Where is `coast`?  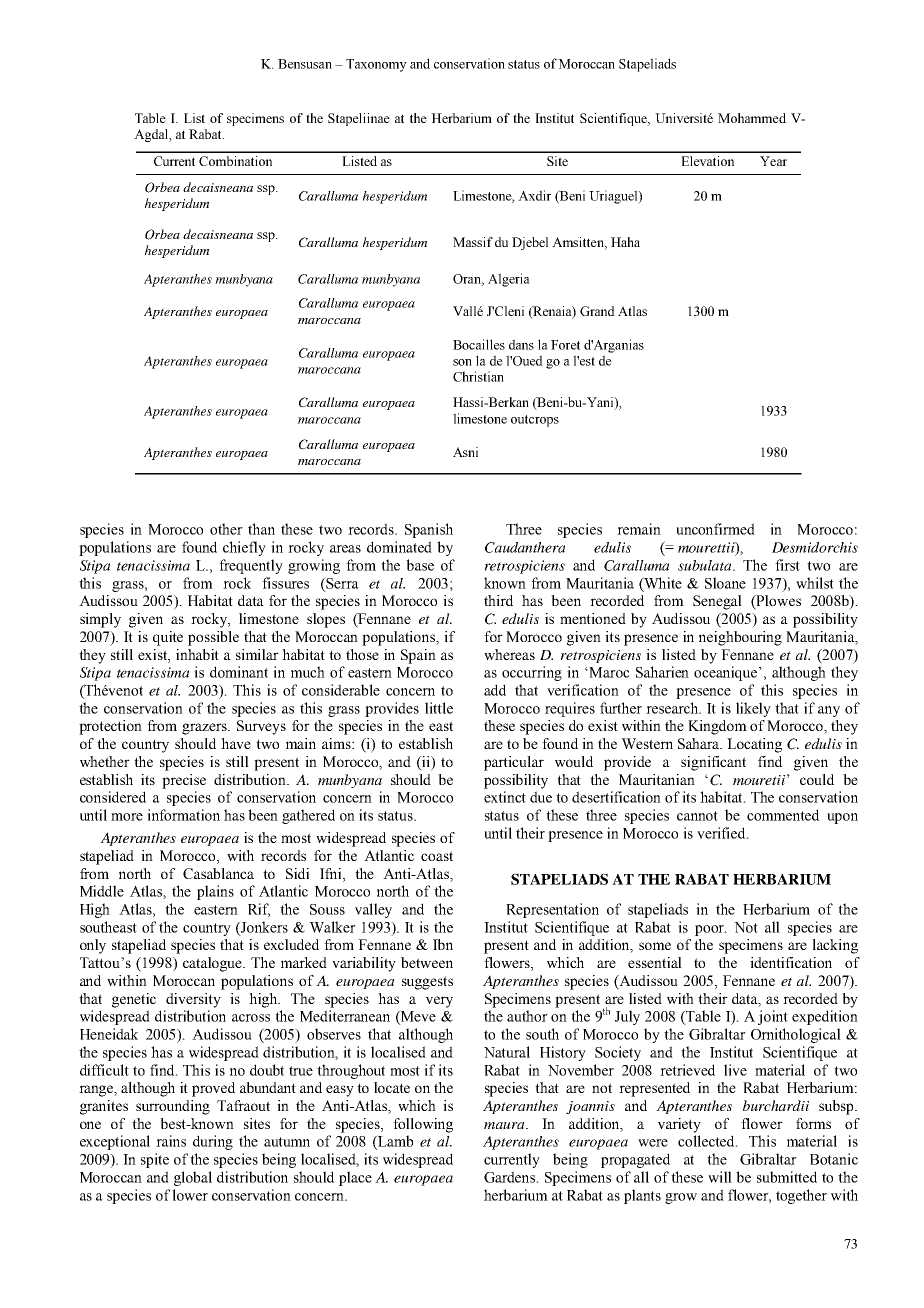
coast is located at coordinates (437, 856).
